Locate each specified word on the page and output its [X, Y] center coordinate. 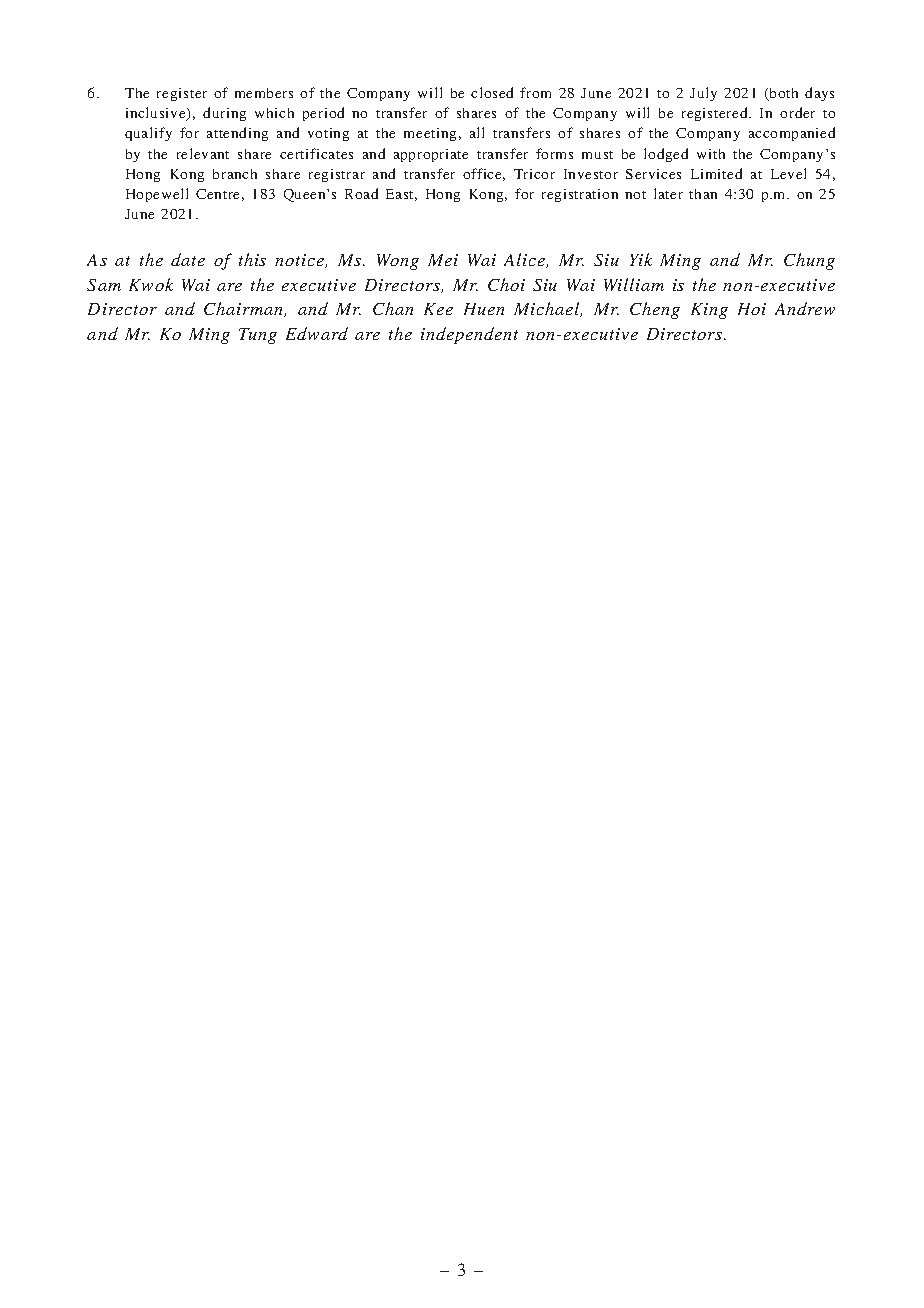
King [709, 311]
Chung [809, 261]
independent [469, 335]
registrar [337, 175]
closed [492, 92]
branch [235, 174]
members [264, 93]
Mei [443, 260]
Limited [716, 173]
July [703, 94]
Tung [258, 336]
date [188, 259]
